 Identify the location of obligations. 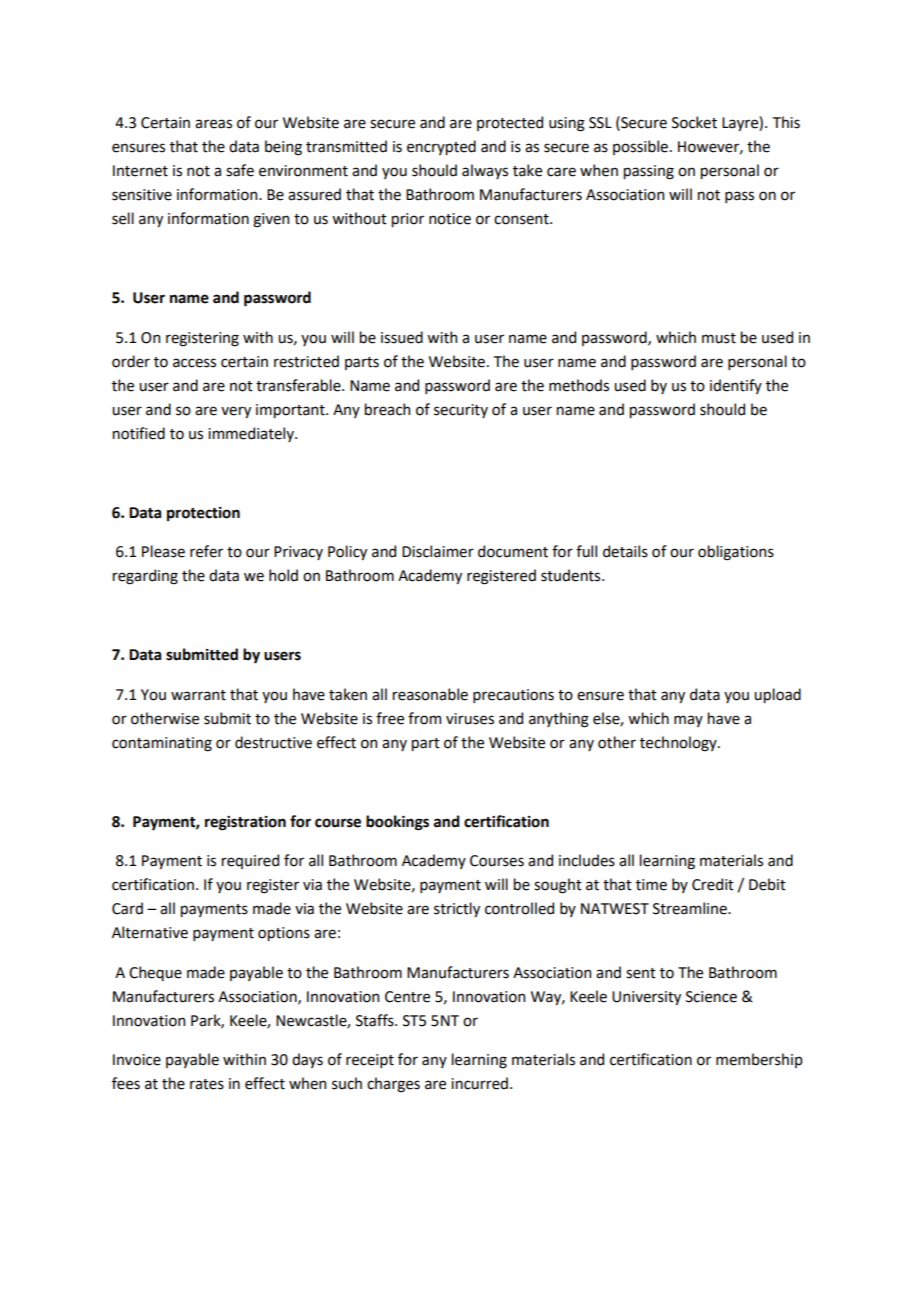
(736, 553).
